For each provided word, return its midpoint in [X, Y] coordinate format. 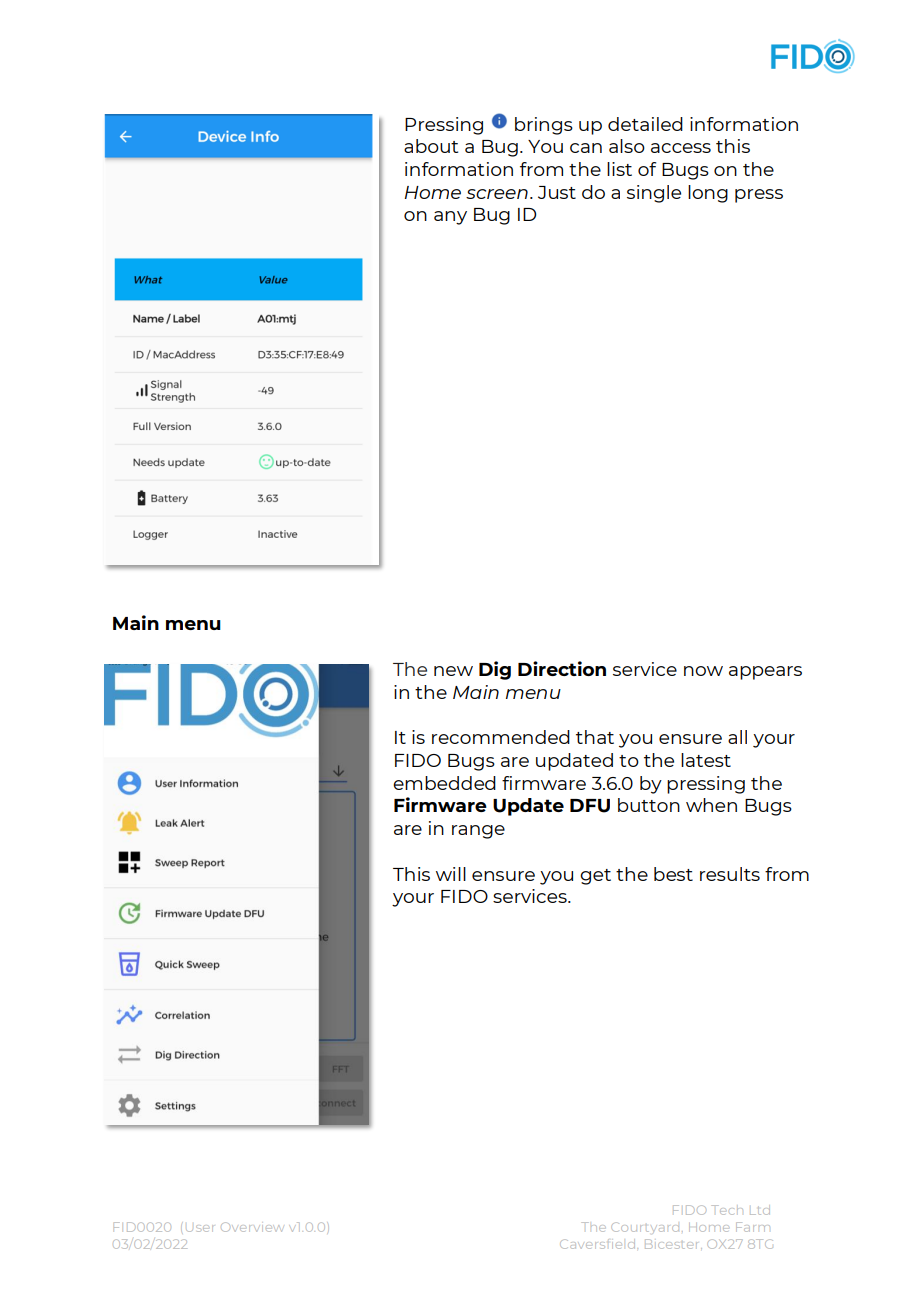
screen [497, 194]
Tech [727, 1210]
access [681, 148]
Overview [251, 1227]
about [431, 146]
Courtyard [645, 1227]
